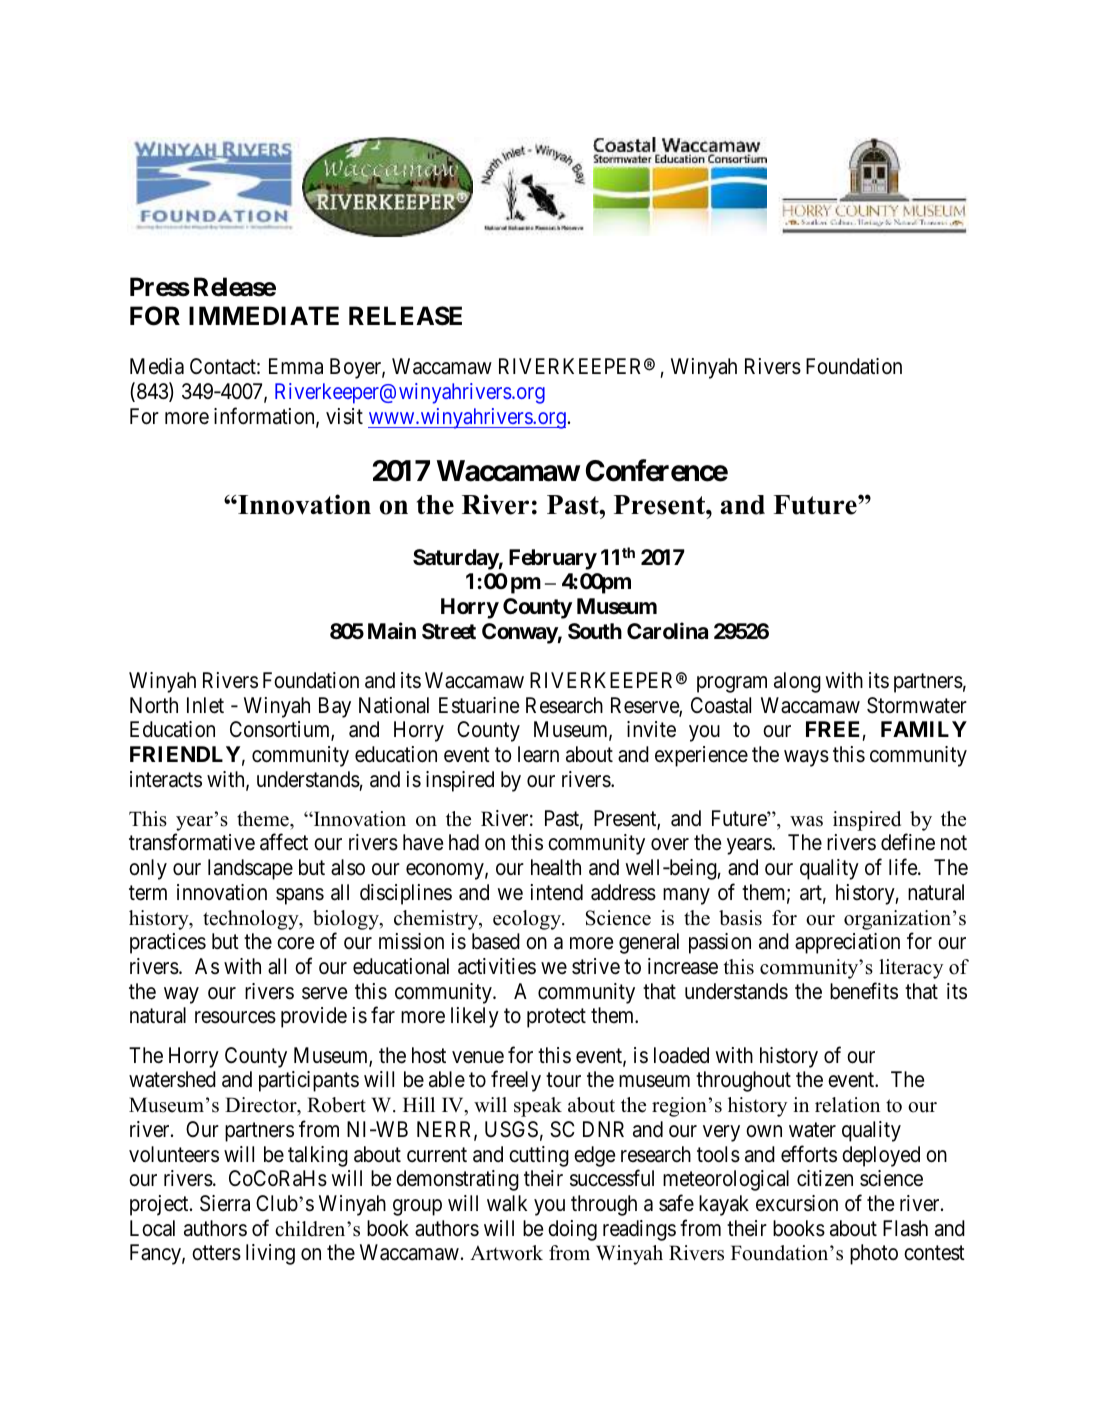 Image resolution: width=1096 pixels, height=1419 pixels. I want to click on Sierra, so click(225, 1203).
